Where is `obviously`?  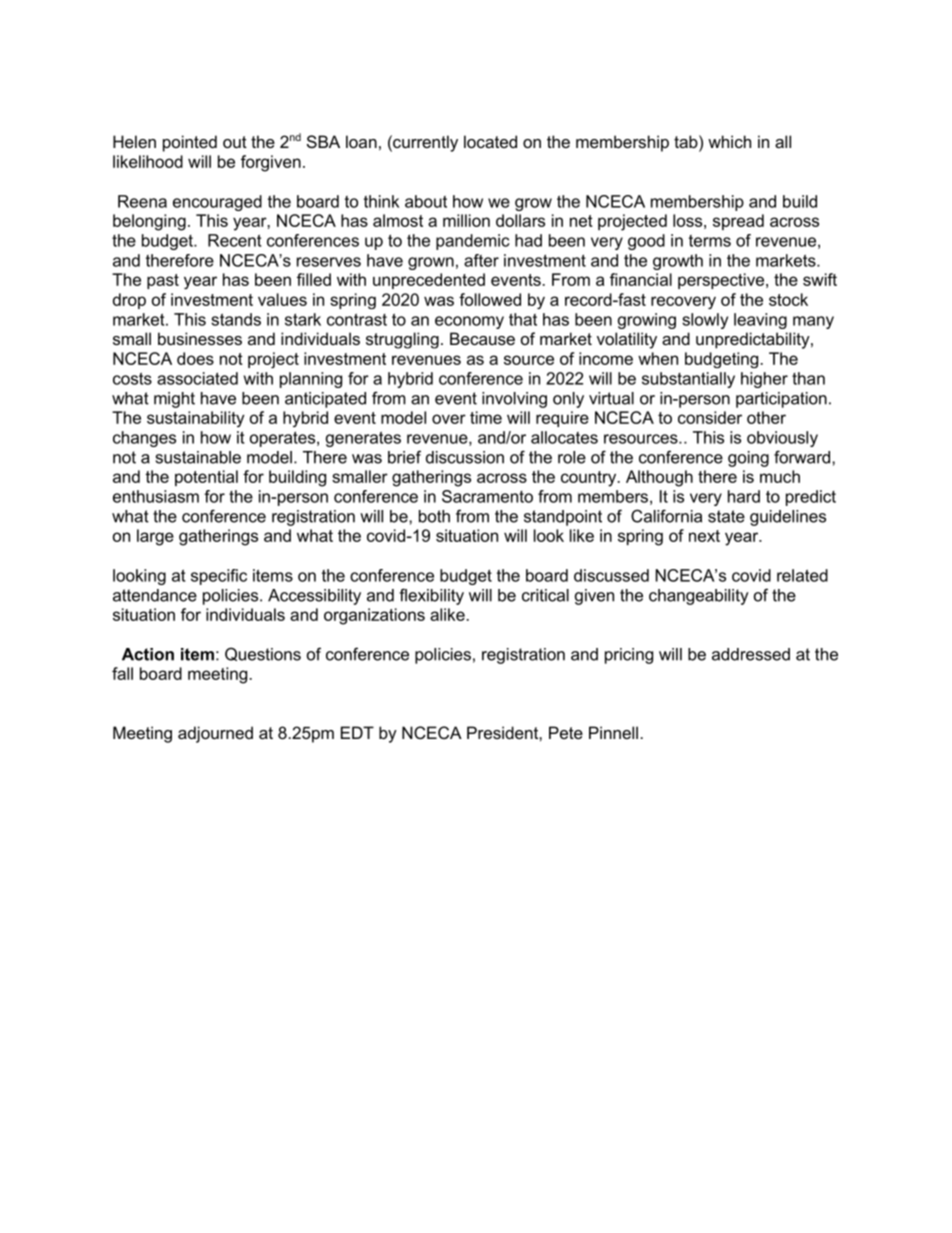
obviously is located at coordinates (782, 439).
